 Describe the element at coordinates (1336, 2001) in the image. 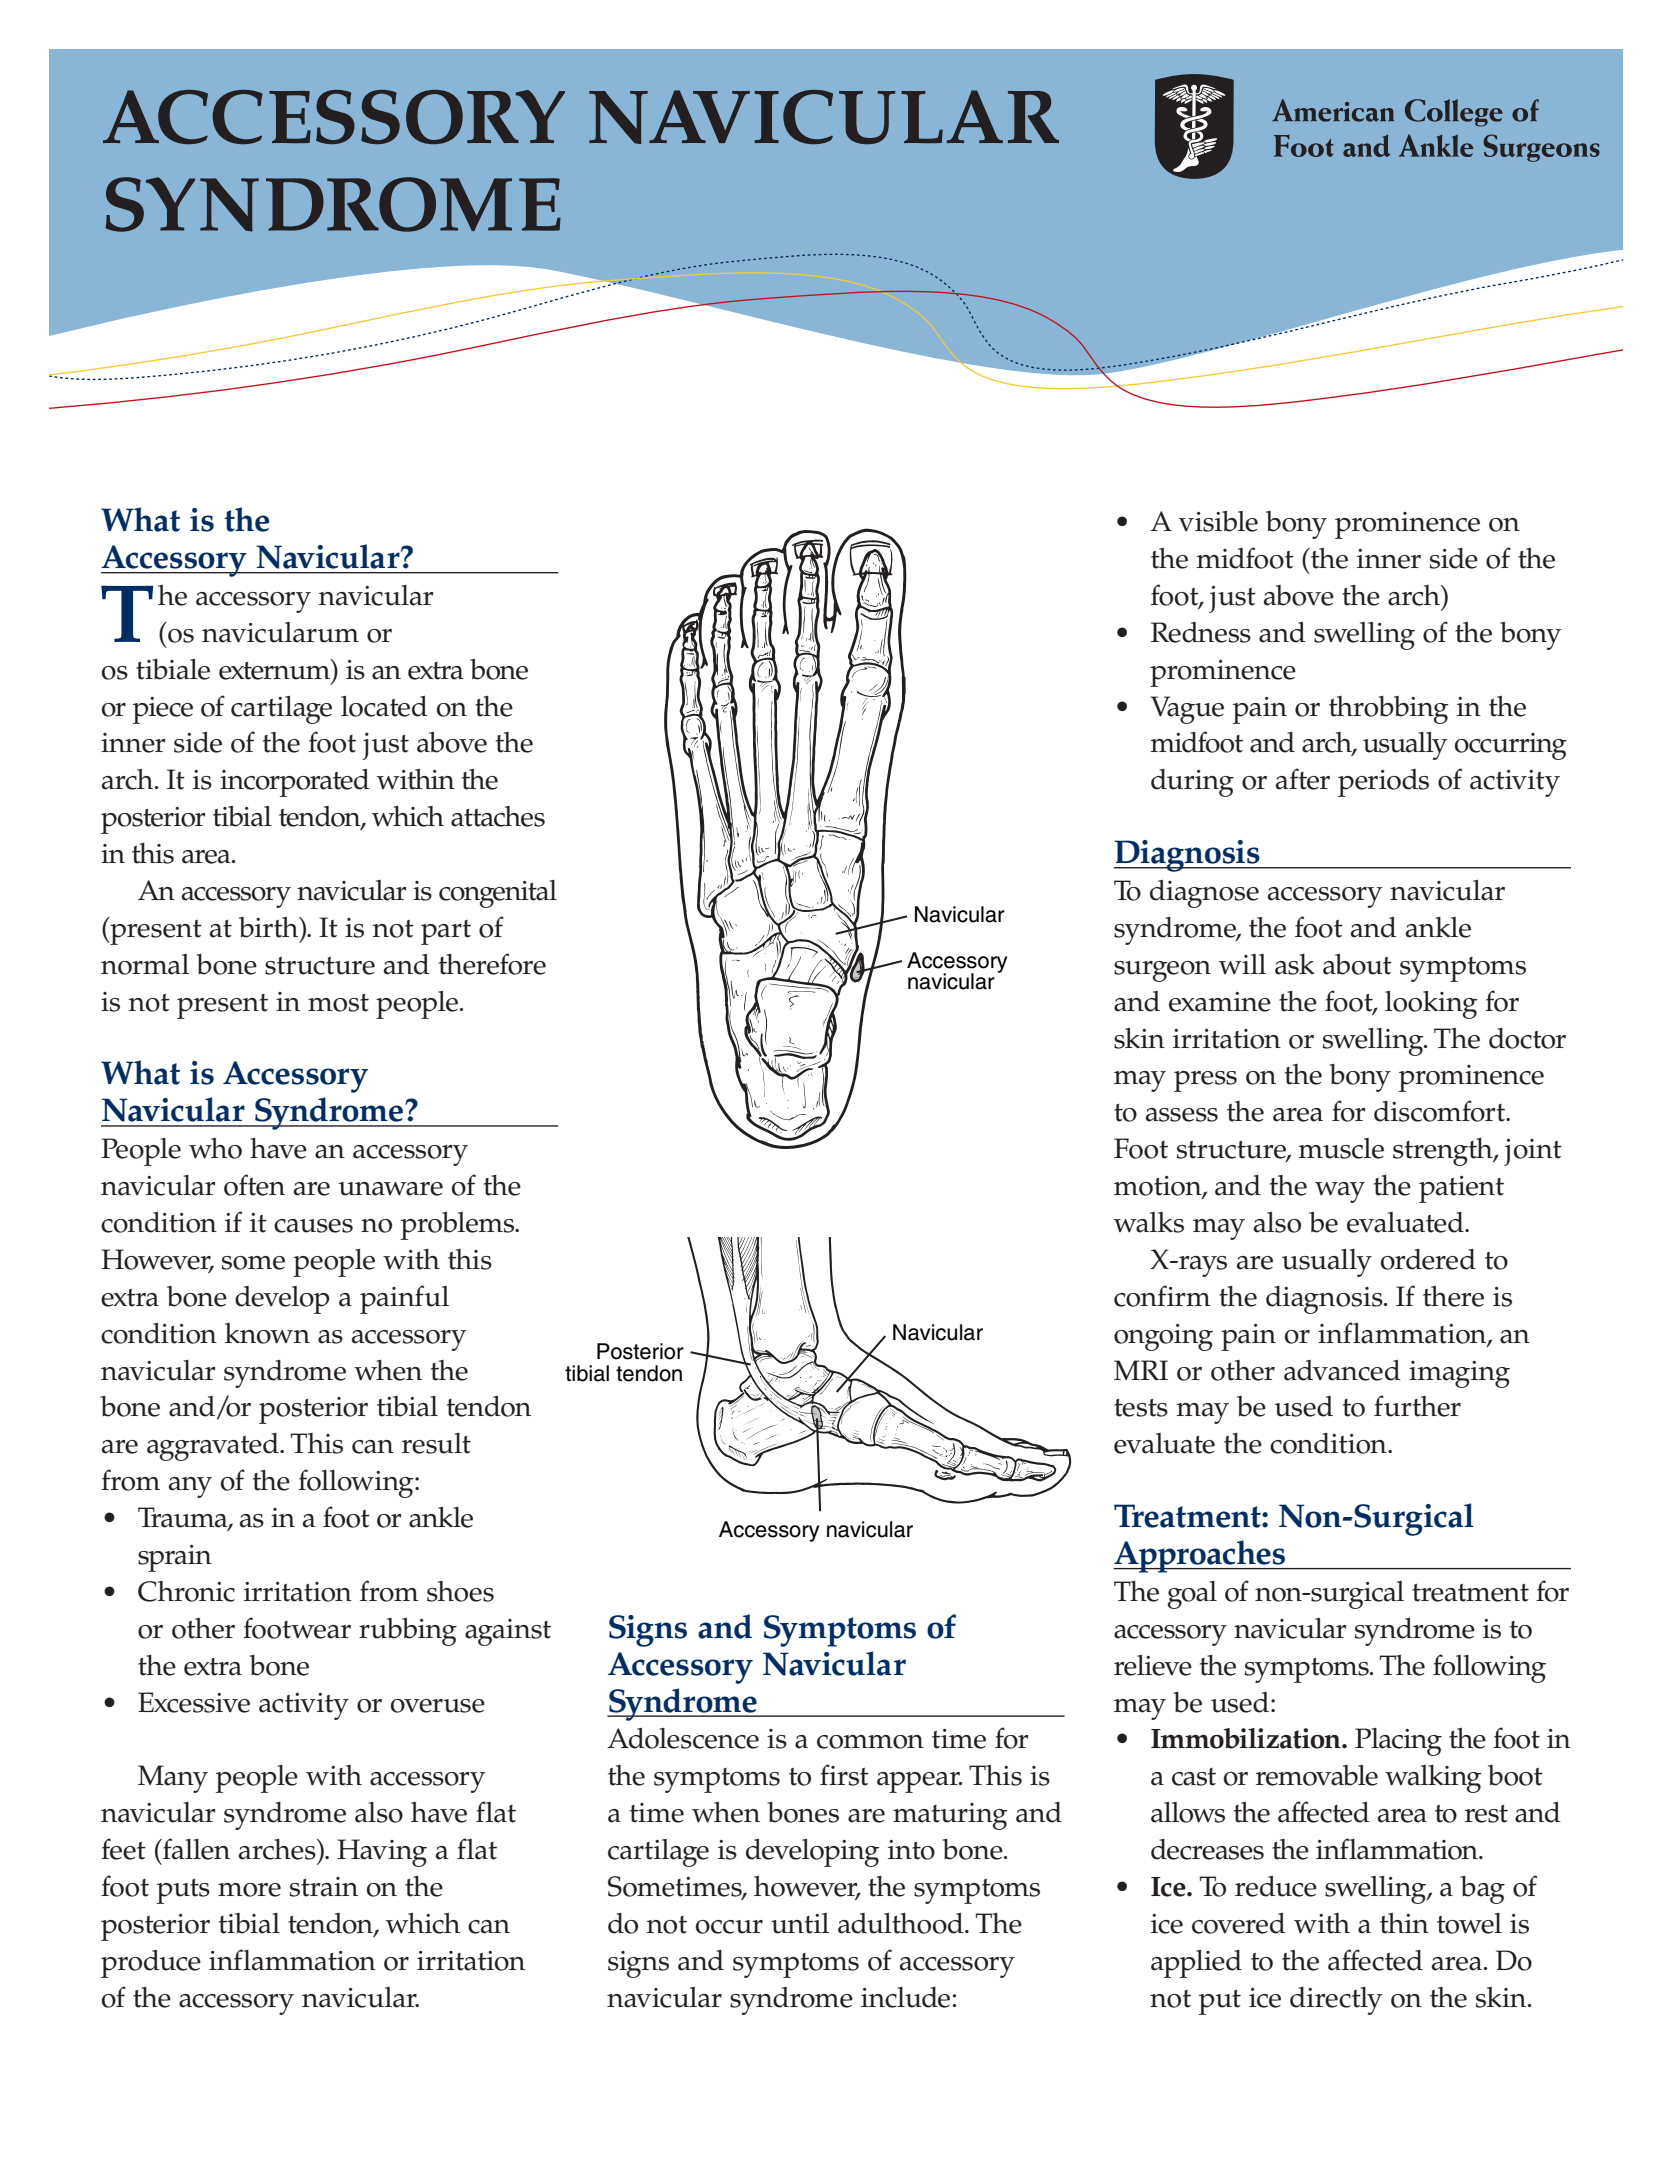

I see `directly` at that location.
